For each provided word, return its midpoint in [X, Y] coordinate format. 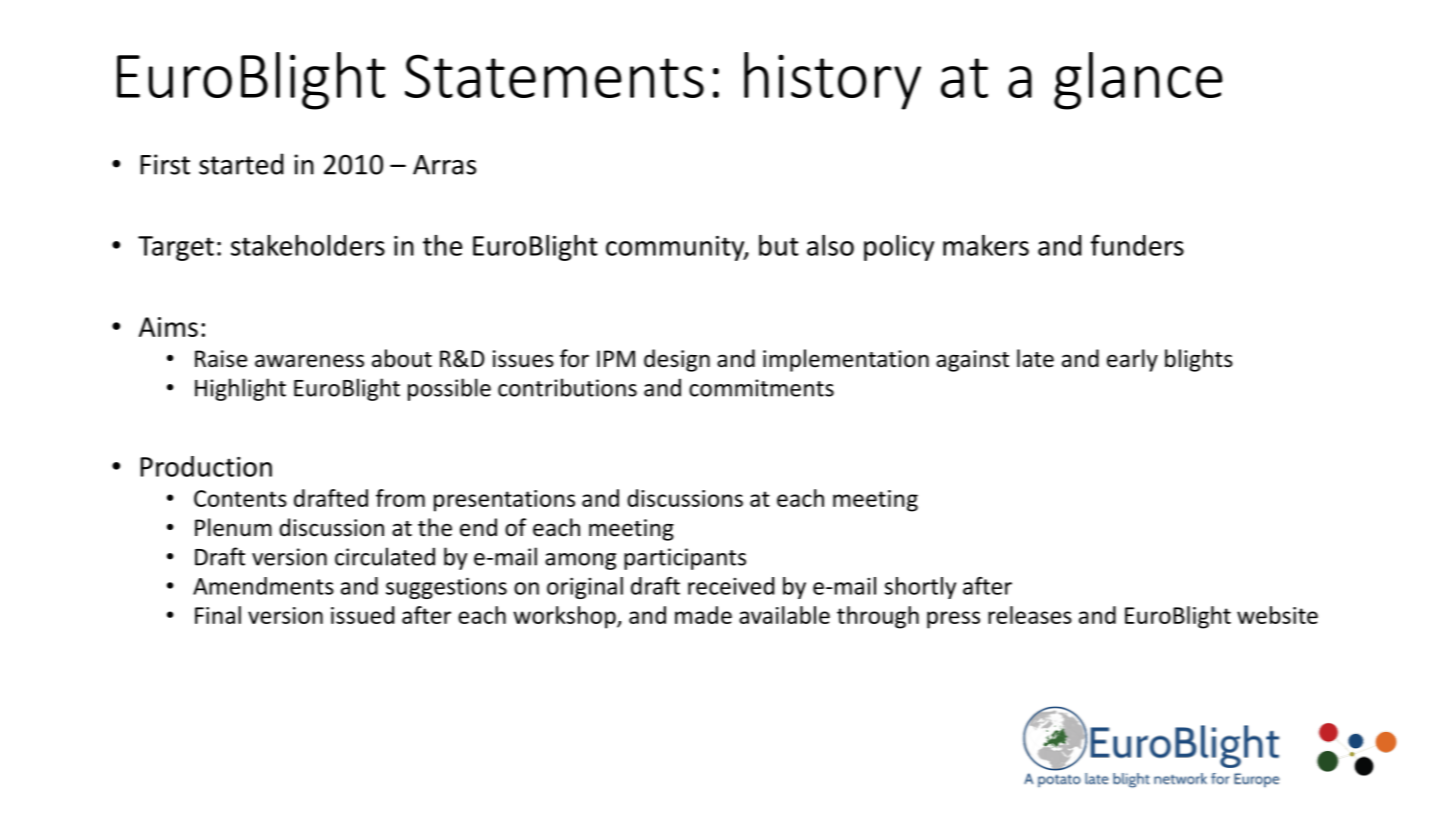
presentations [504, 501]
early [1132, 360]
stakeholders [308, 245]
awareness [309, 361]
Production [206, 466]
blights [1199, 360]
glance [1138, 81]
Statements [554, 76]
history [832, 81]
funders [1137, 245]
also [830, 245]
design [677, 360]
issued [362, 615]
